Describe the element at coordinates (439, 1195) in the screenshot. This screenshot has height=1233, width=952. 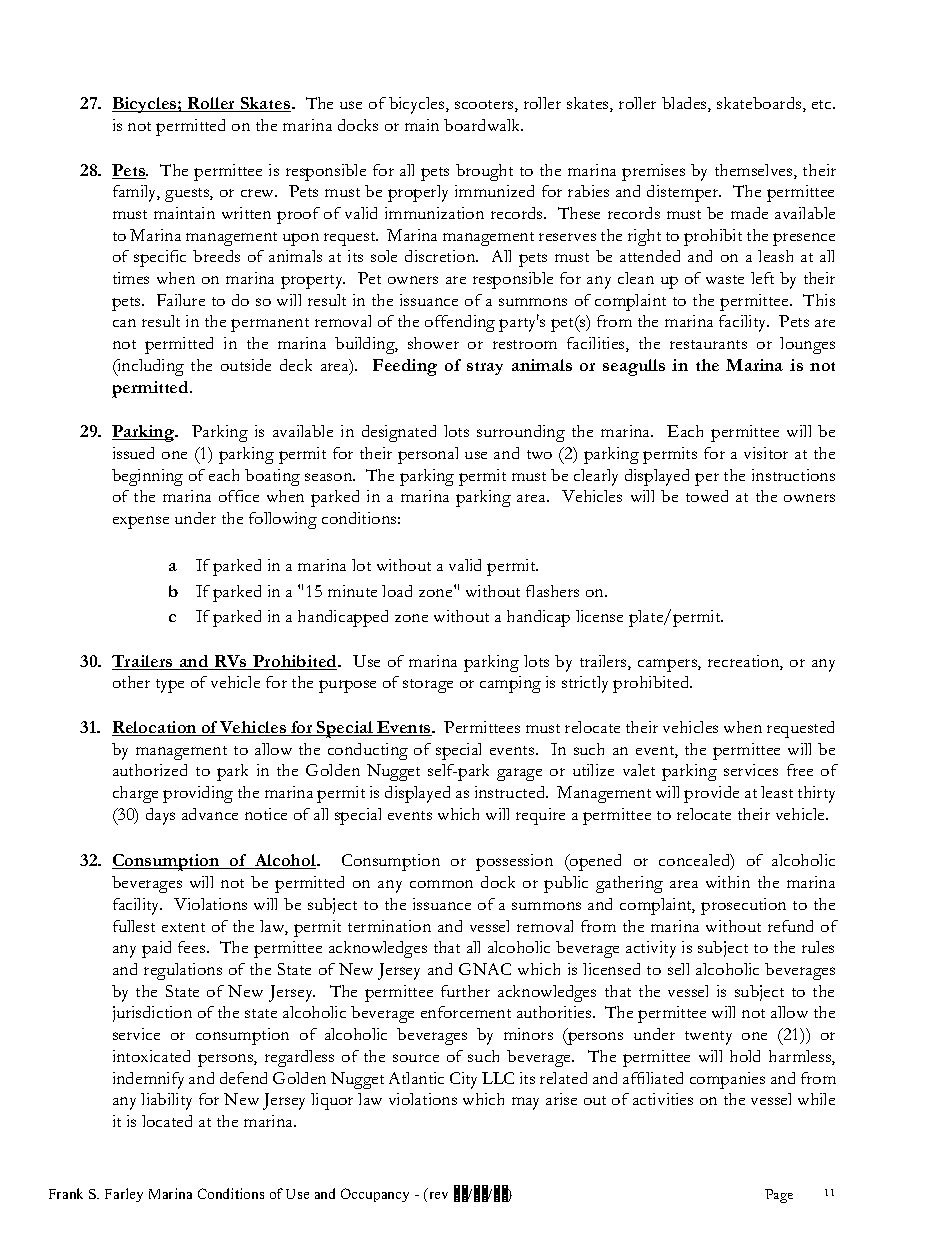
I see `rev` at that location.
